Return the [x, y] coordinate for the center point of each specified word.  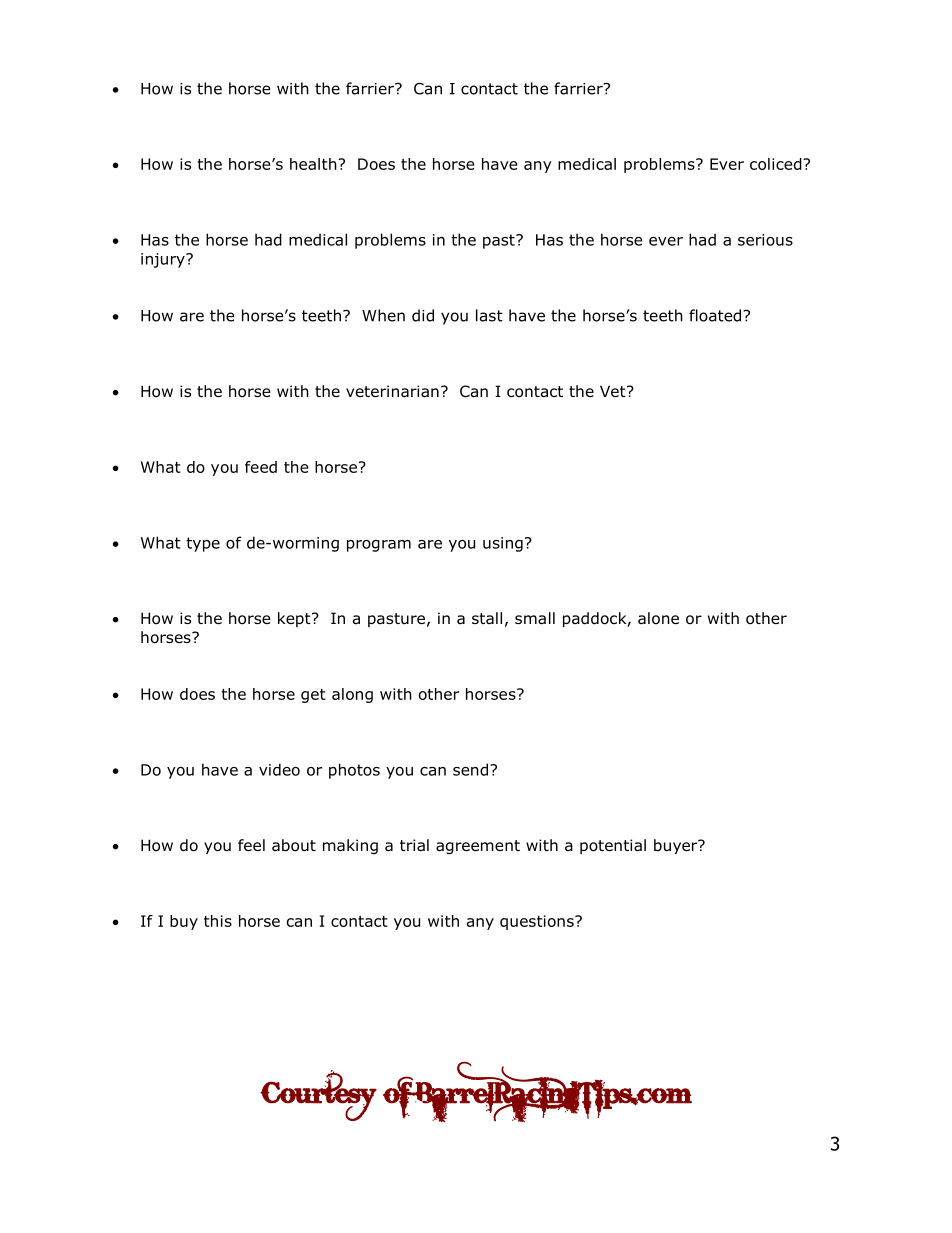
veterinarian [392, 391]
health [314, 164]
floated [716, 315]
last [489, 315]
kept [295, 619]
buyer [677, 846]
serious [765, 240]
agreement [478, 847]
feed [261, 467]
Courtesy [318, 1095]
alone [658, 618]
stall [487, 618]
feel [251, 845]
